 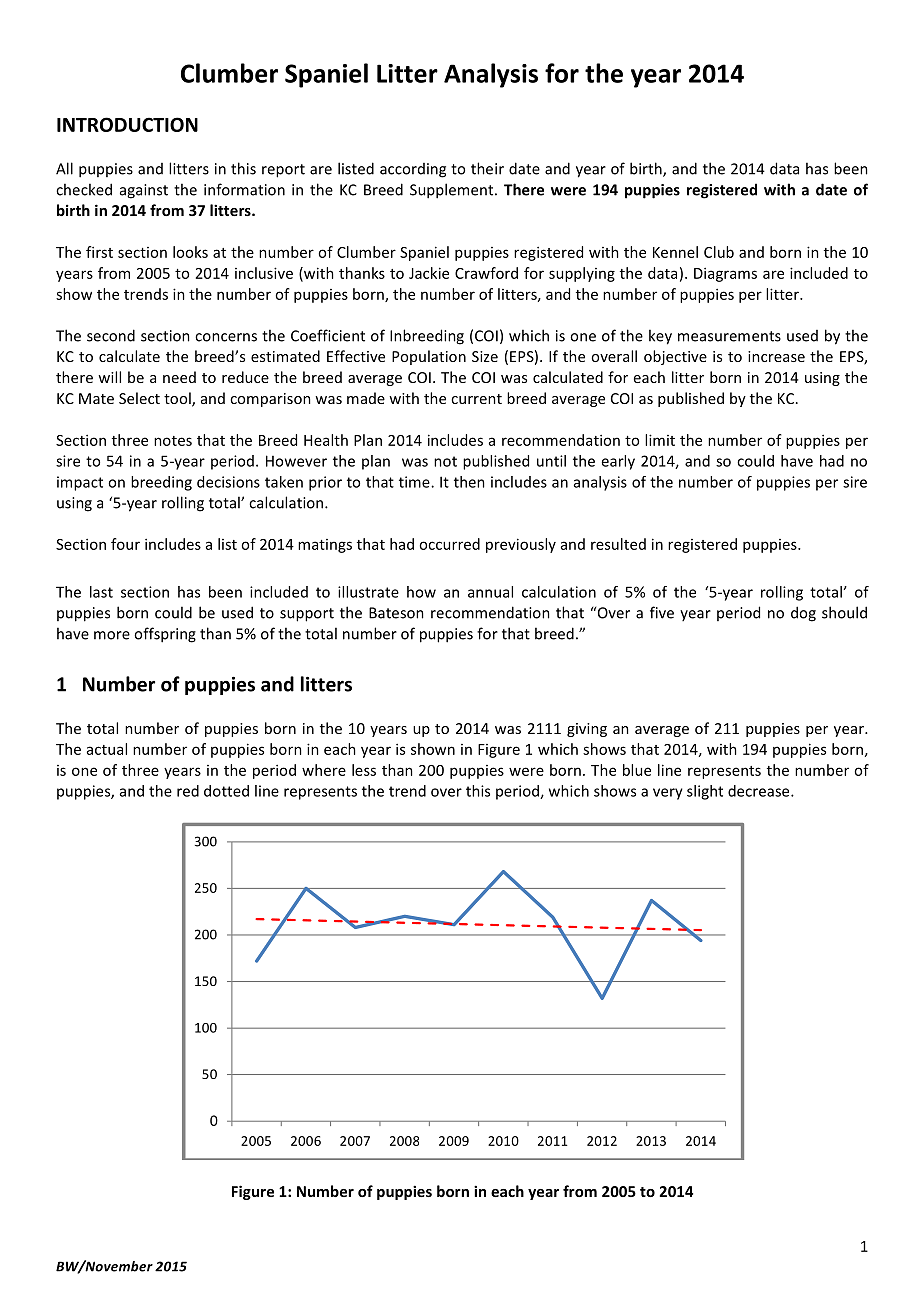 What do you see at coordinates (719, 252) in the screenshot?
I see `Club` at bounding box center [719, 252].
